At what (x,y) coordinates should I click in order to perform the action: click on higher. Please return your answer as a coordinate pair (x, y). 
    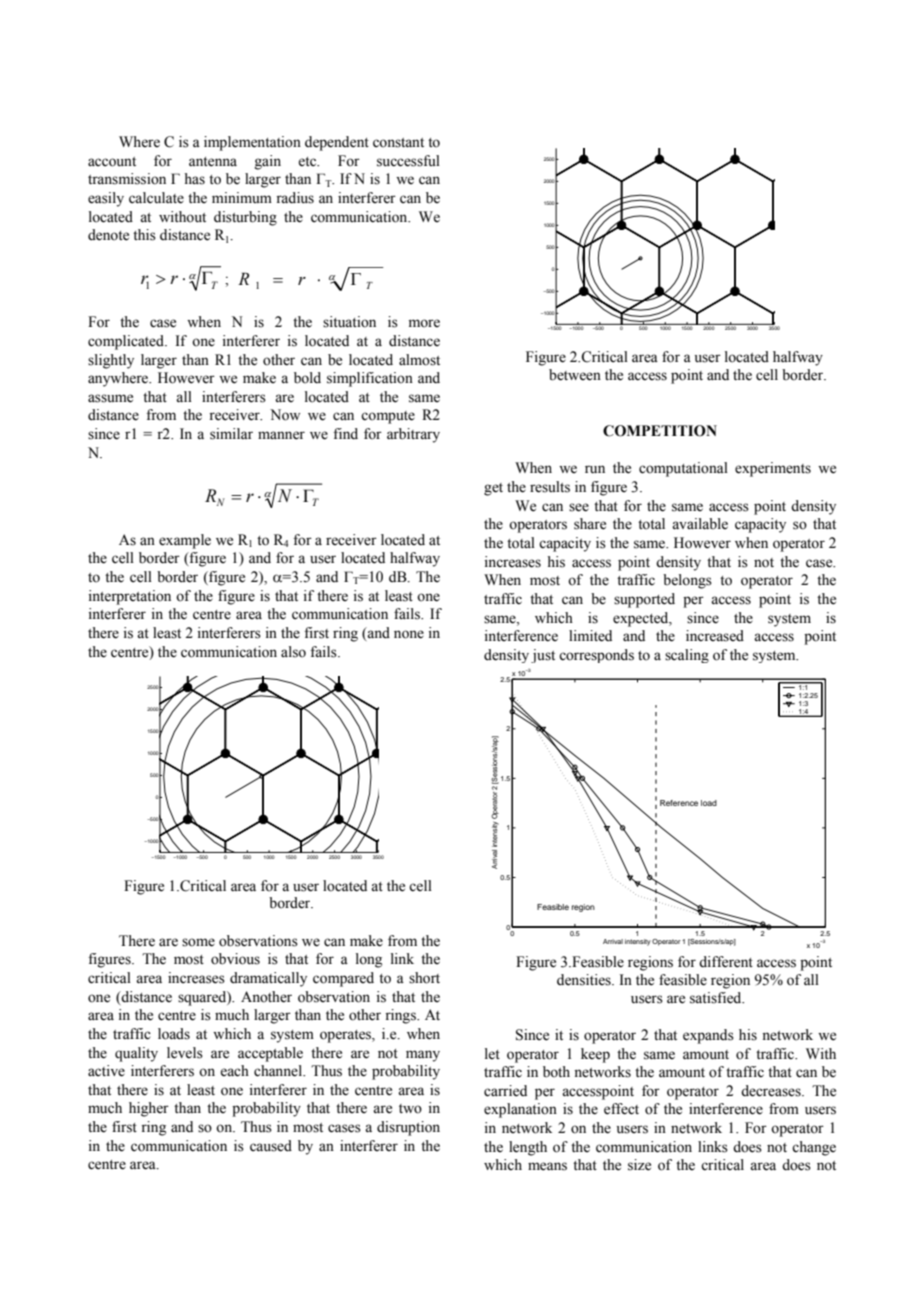
    Looking at the image, I should click on (149, 1109).
